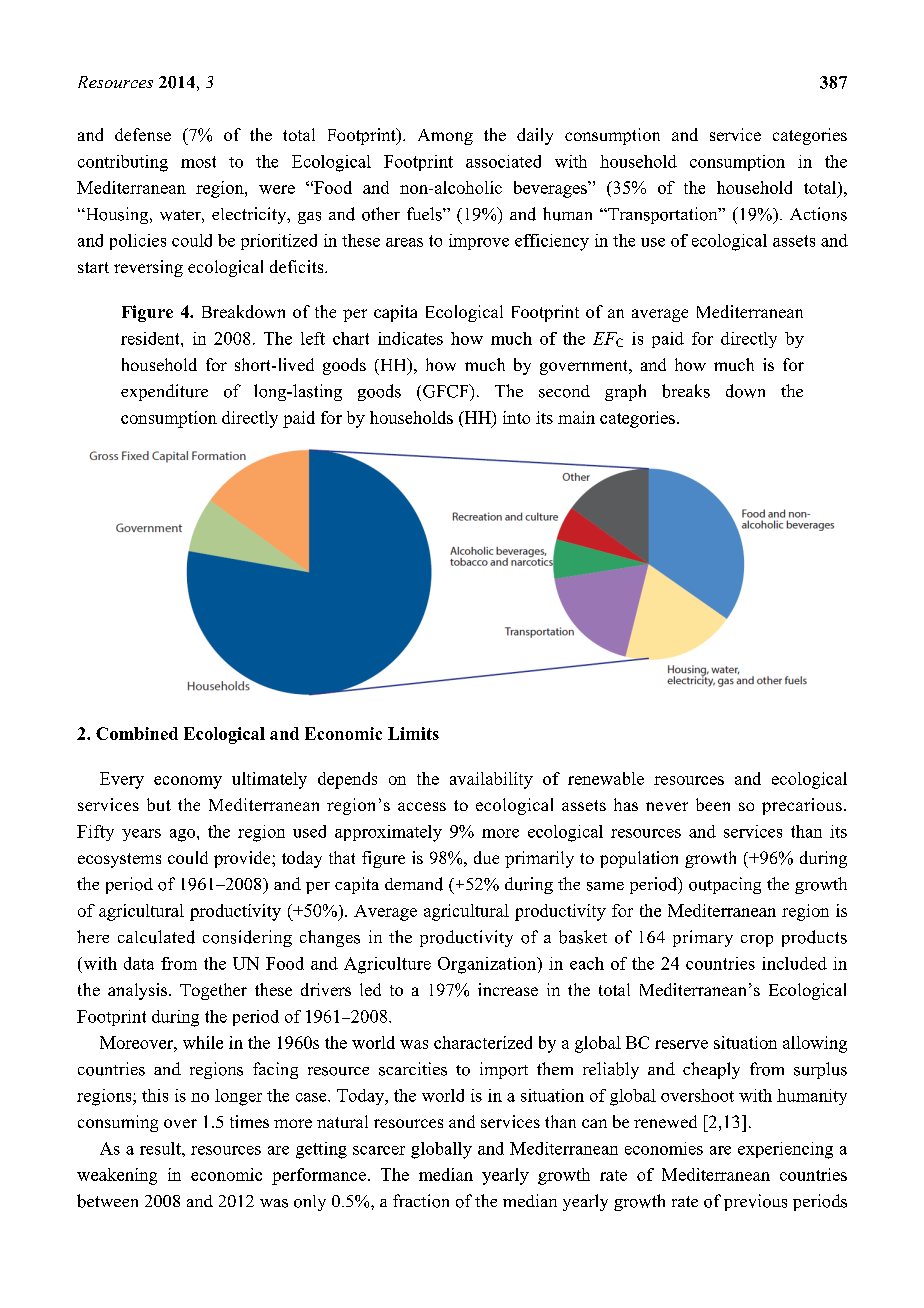 The height and width of the screenshot is (1308, 924). I want to click on result, so click(161, 1148).
